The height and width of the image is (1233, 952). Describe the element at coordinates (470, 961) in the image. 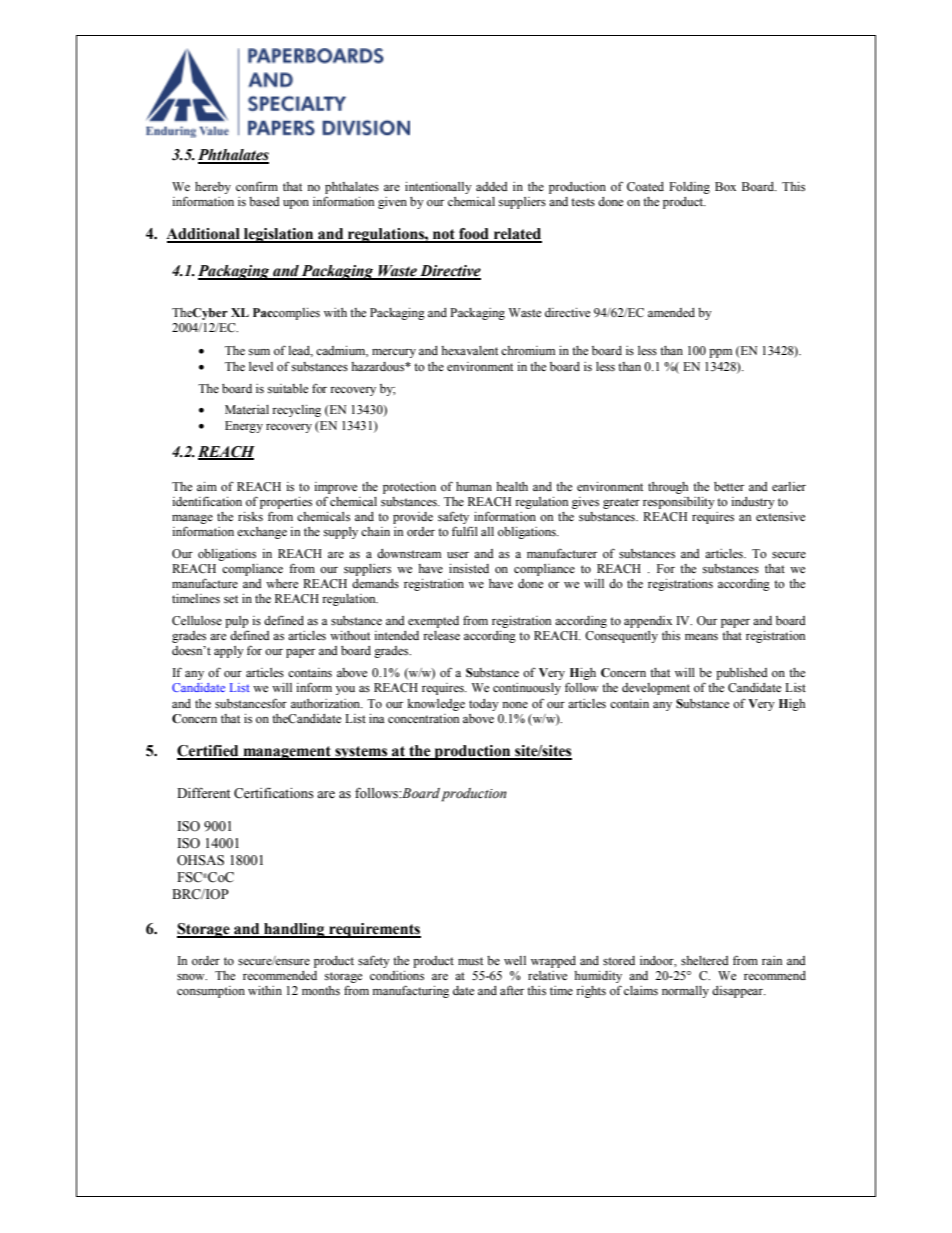

I see `must` at that location.
